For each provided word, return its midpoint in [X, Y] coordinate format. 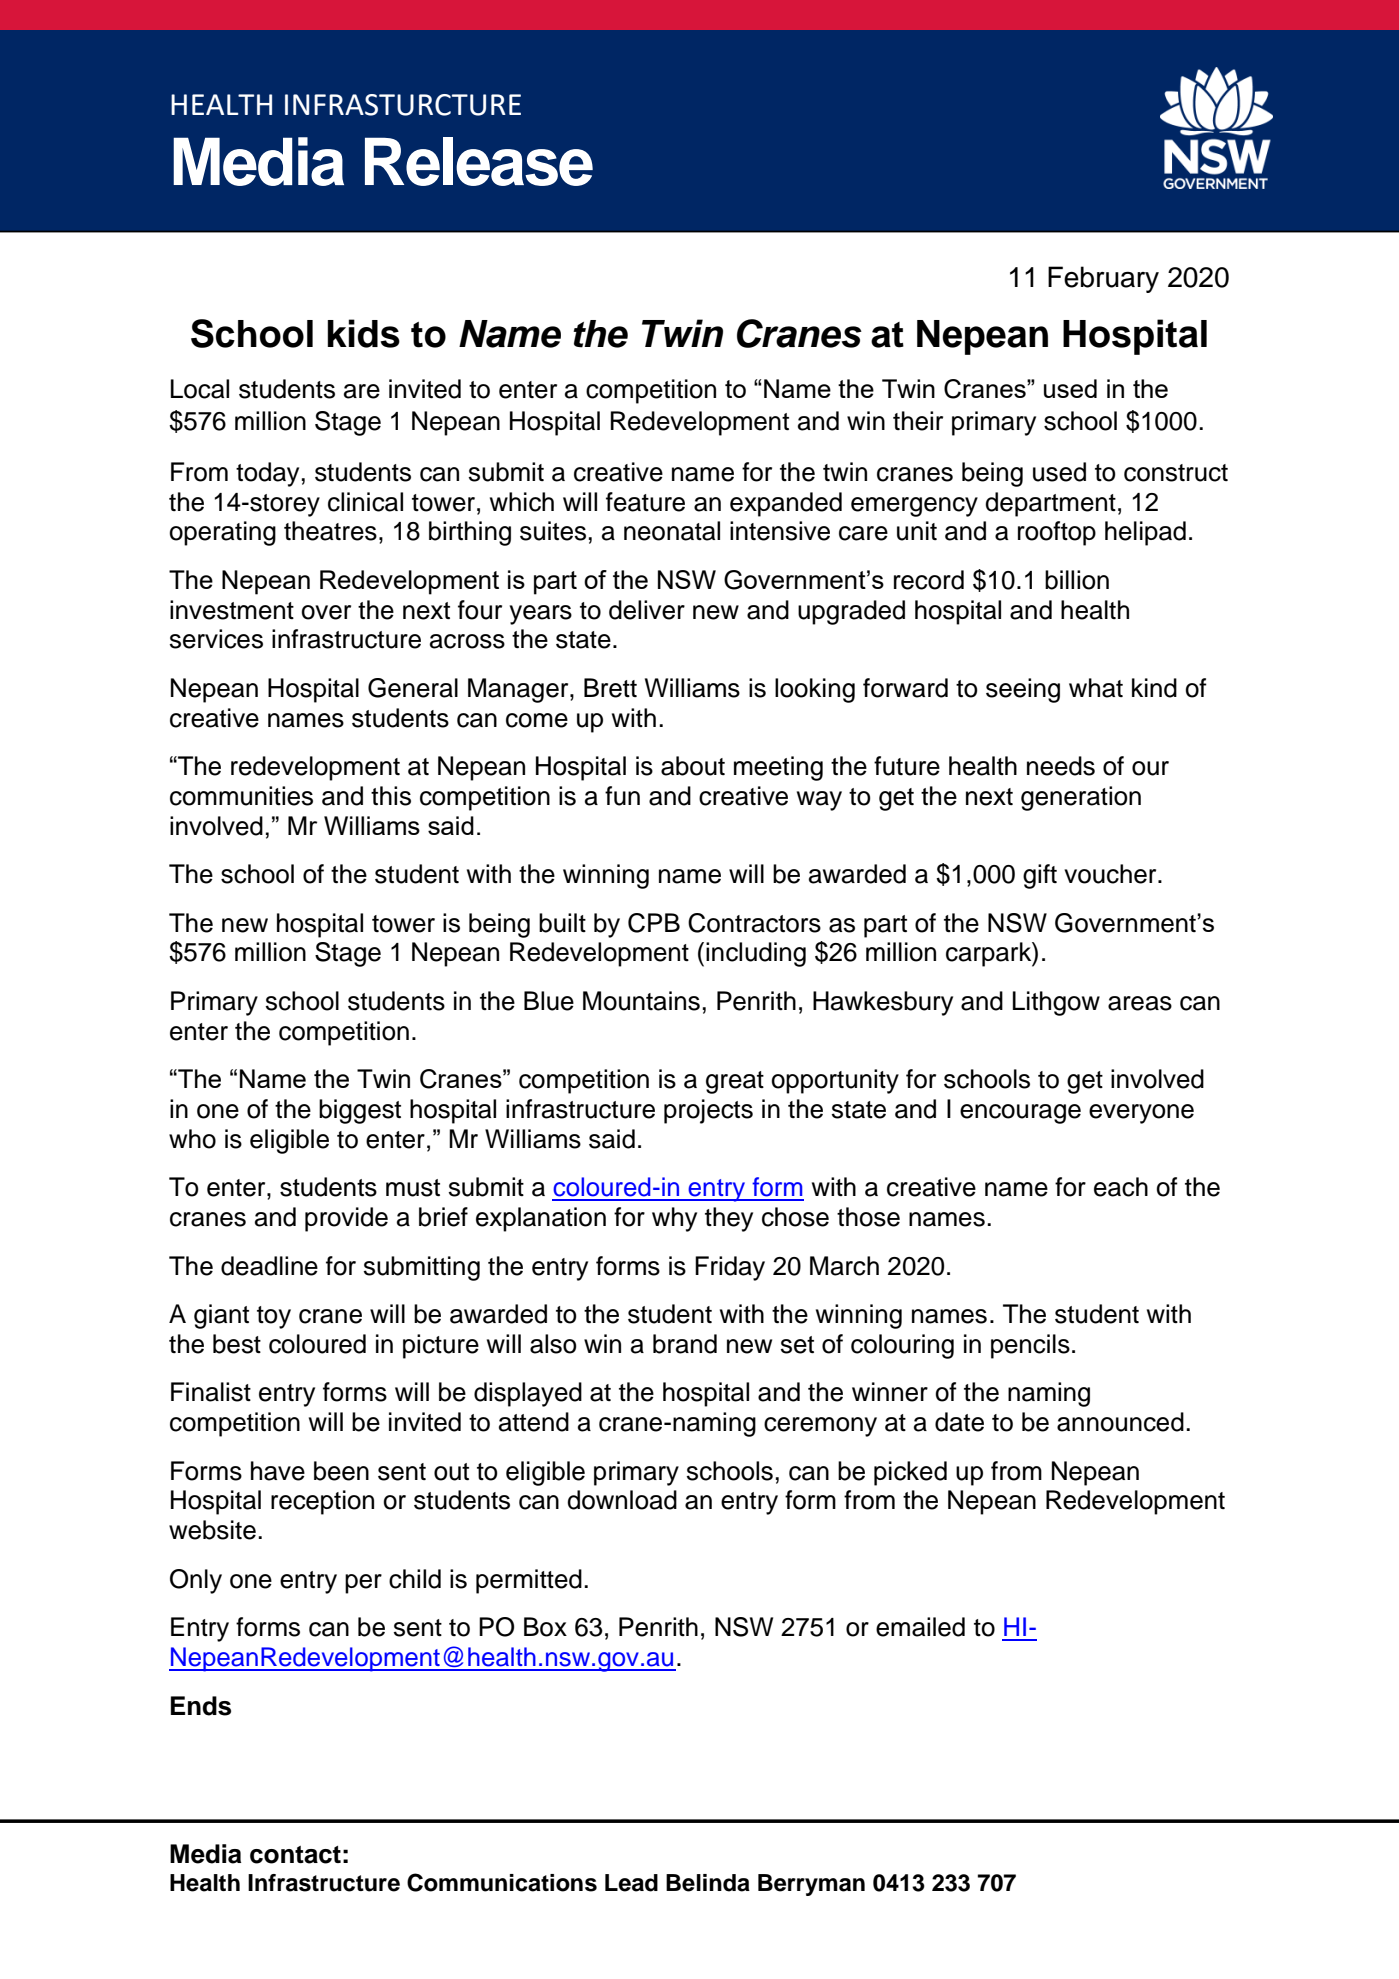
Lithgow [1056, 1003]
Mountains [641, 1001]
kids [363, 333]
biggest [360, 1111]
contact [295, 1855]
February [1103, 279]
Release [479, 161]
